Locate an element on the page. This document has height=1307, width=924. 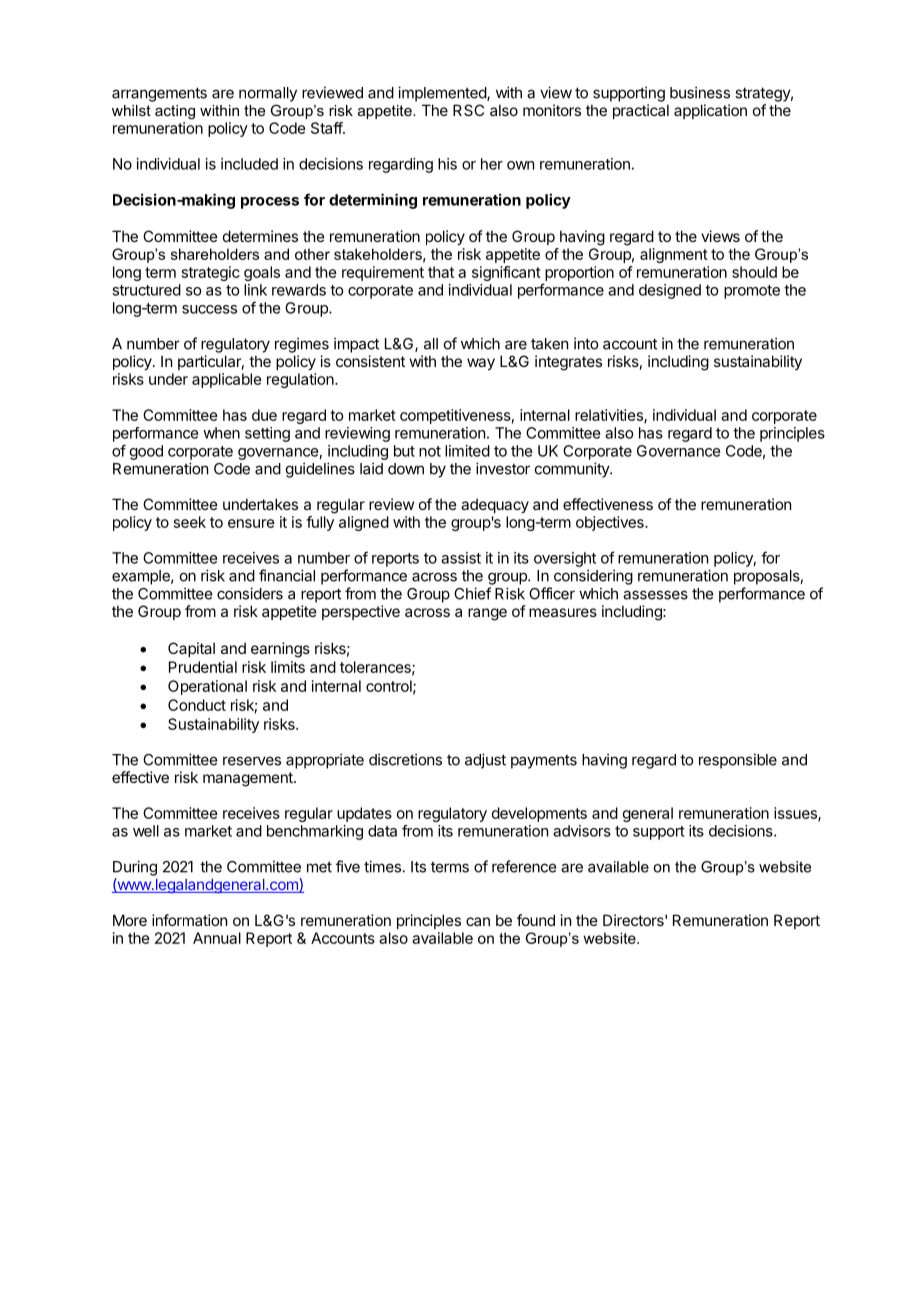
RSC is located at coordinates (468, 110).
